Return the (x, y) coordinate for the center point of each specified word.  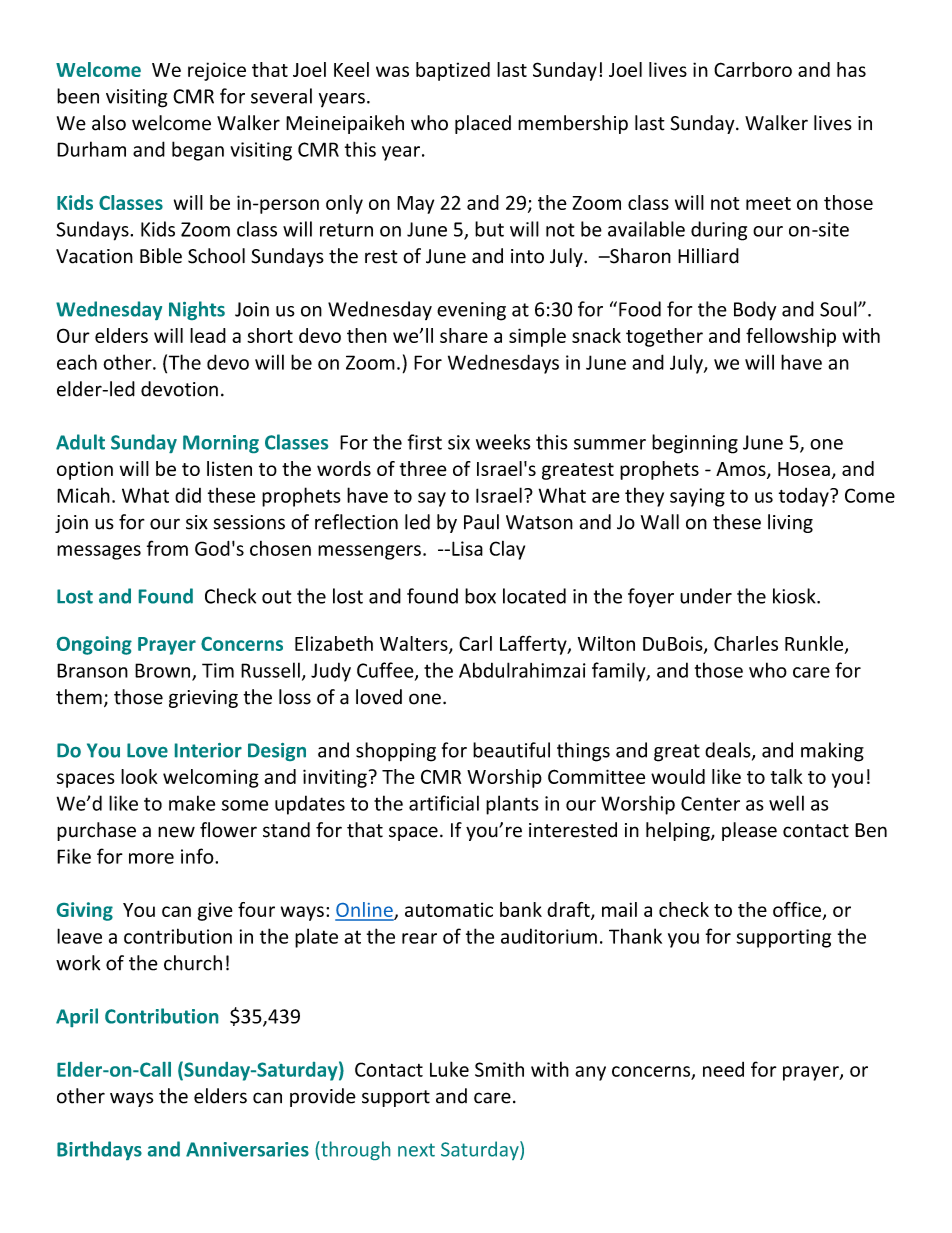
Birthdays (99, 1150)
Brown (164, 671)
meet (768, 203)
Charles (746, 643)
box (480, 596)
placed (483, 124)
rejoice (217, 71)
